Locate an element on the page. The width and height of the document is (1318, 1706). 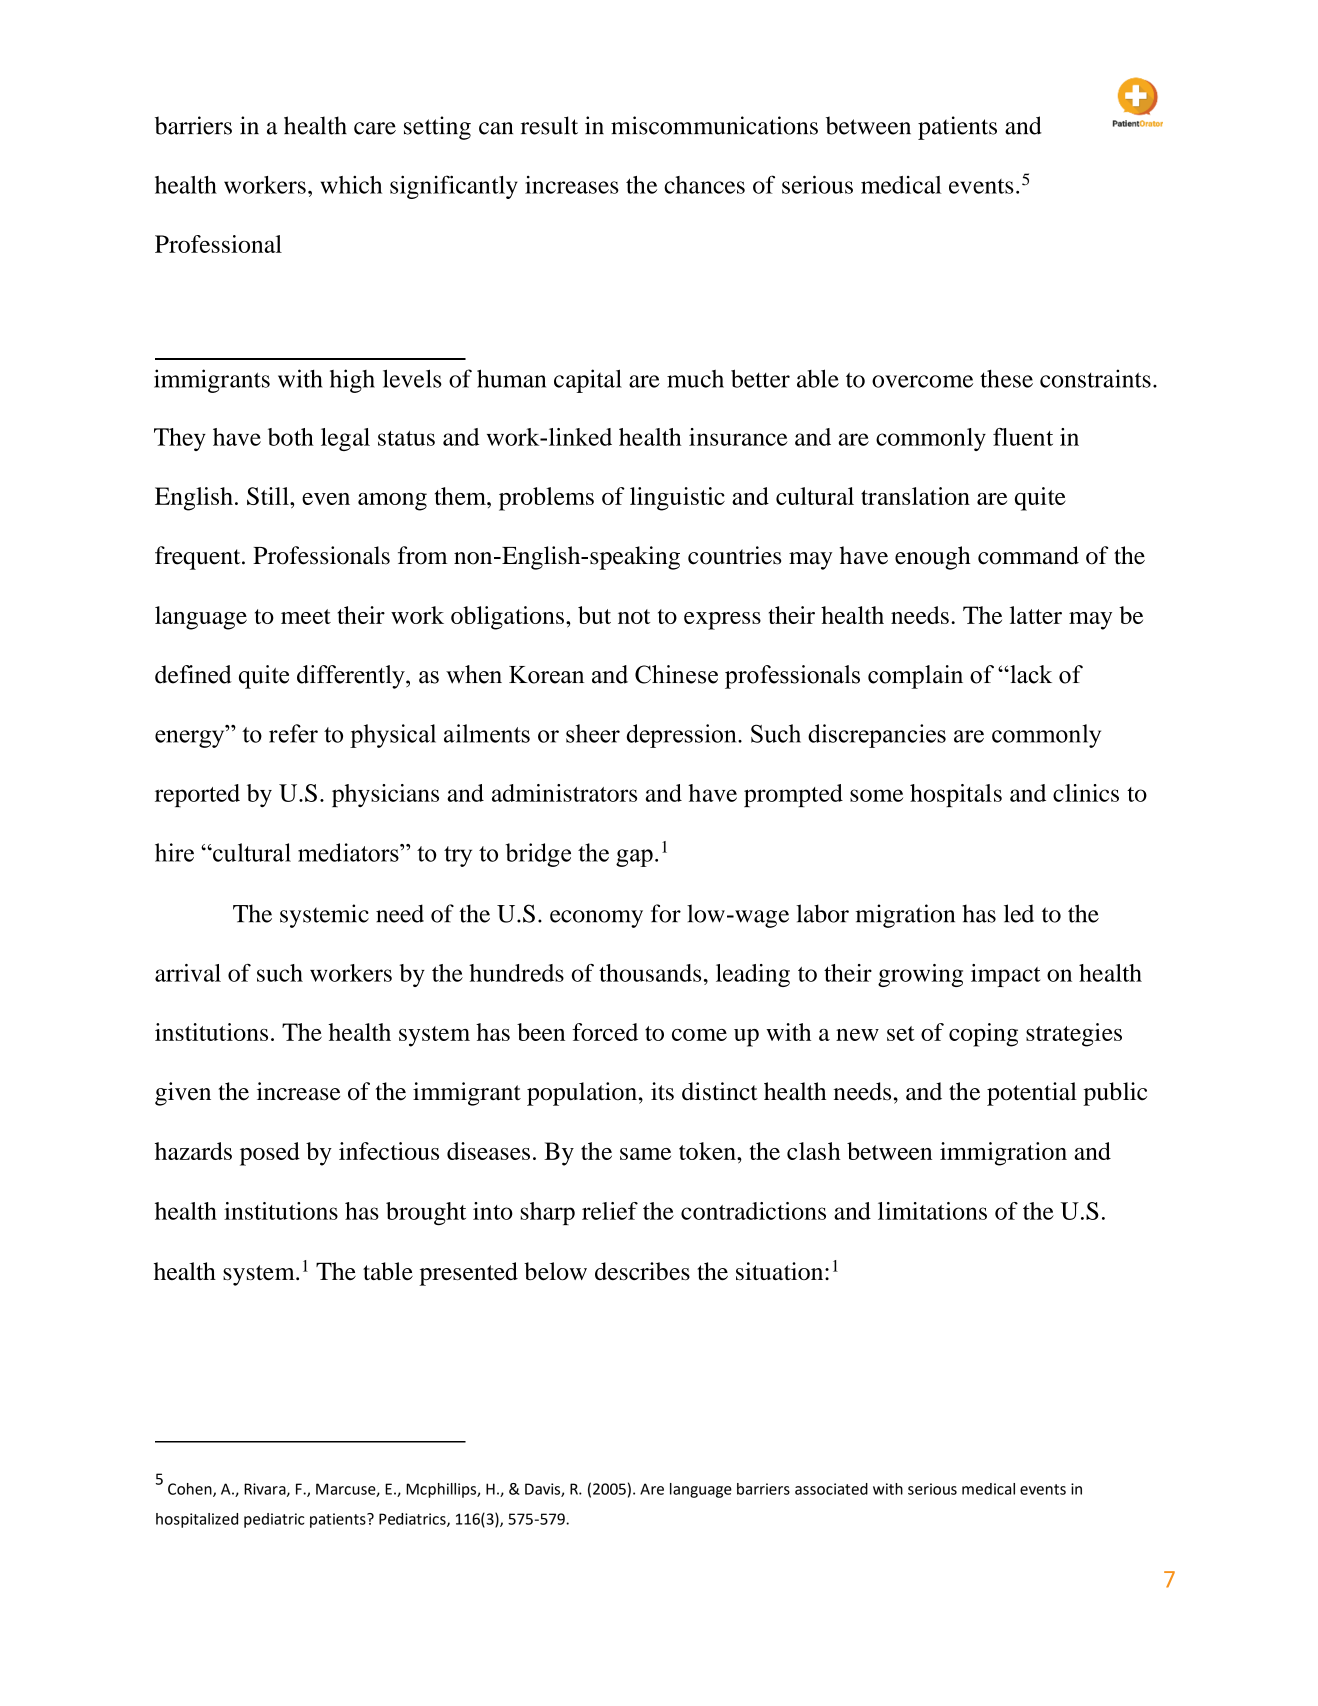
forced is located at coordinates (605, 1032).
